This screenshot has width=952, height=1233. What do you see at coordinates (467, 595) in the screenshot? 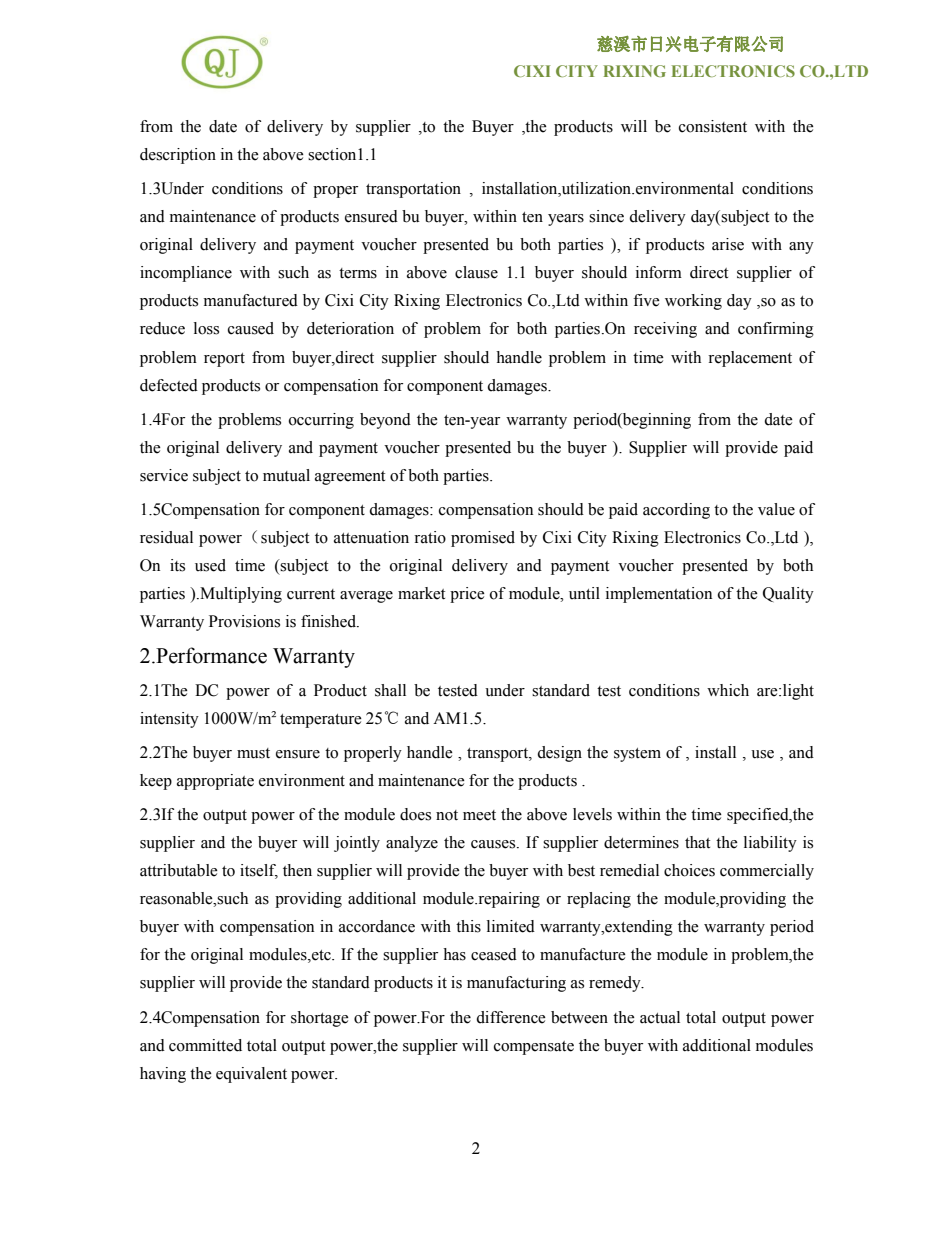
I see `price` at bounding box center [467, 595].
